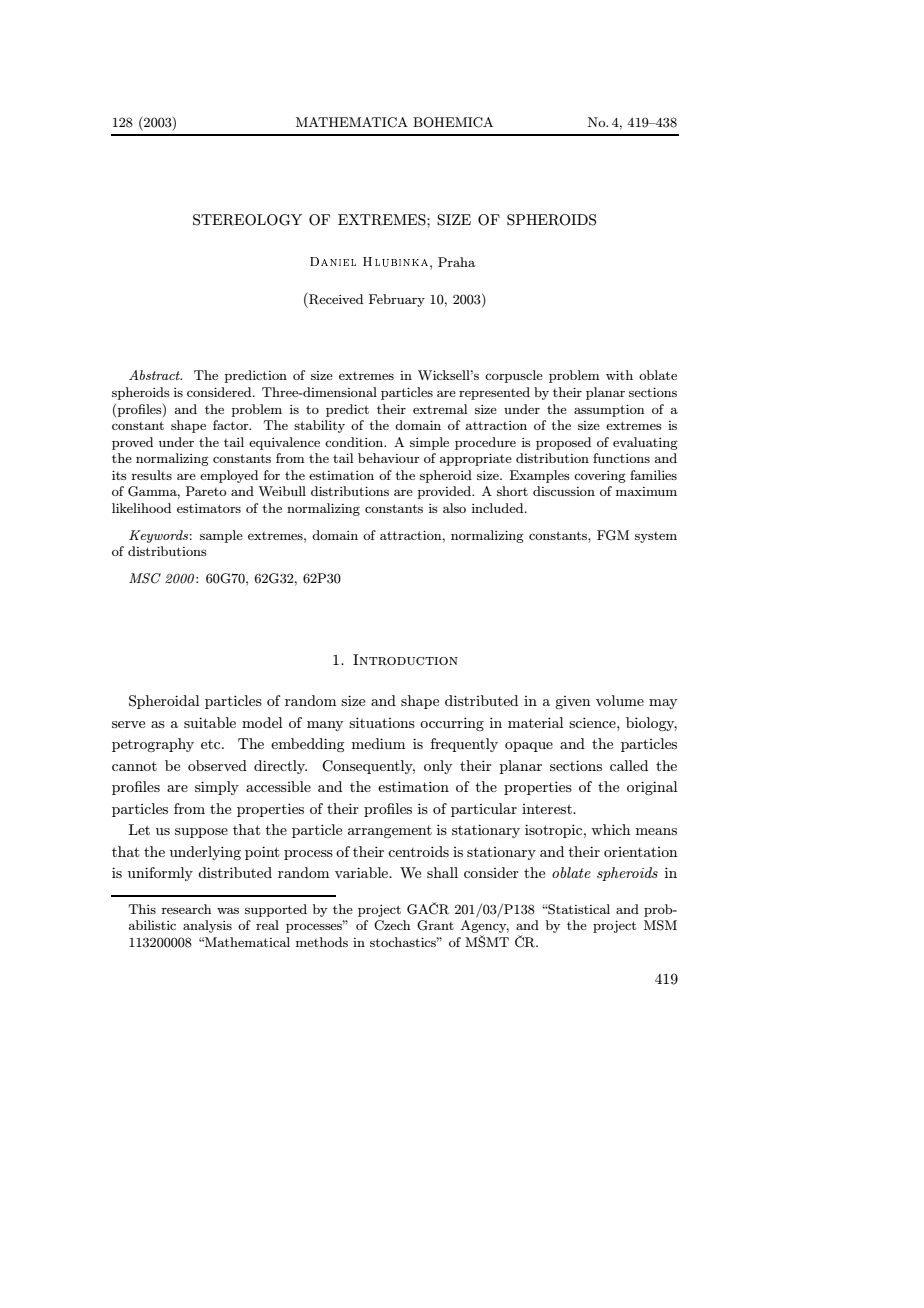 The width and height of the screenshot is (924, 1308). What do you see at coordinates (382, 722) in the screenshot?
I see `situations` at bounding box center [382, 722].
